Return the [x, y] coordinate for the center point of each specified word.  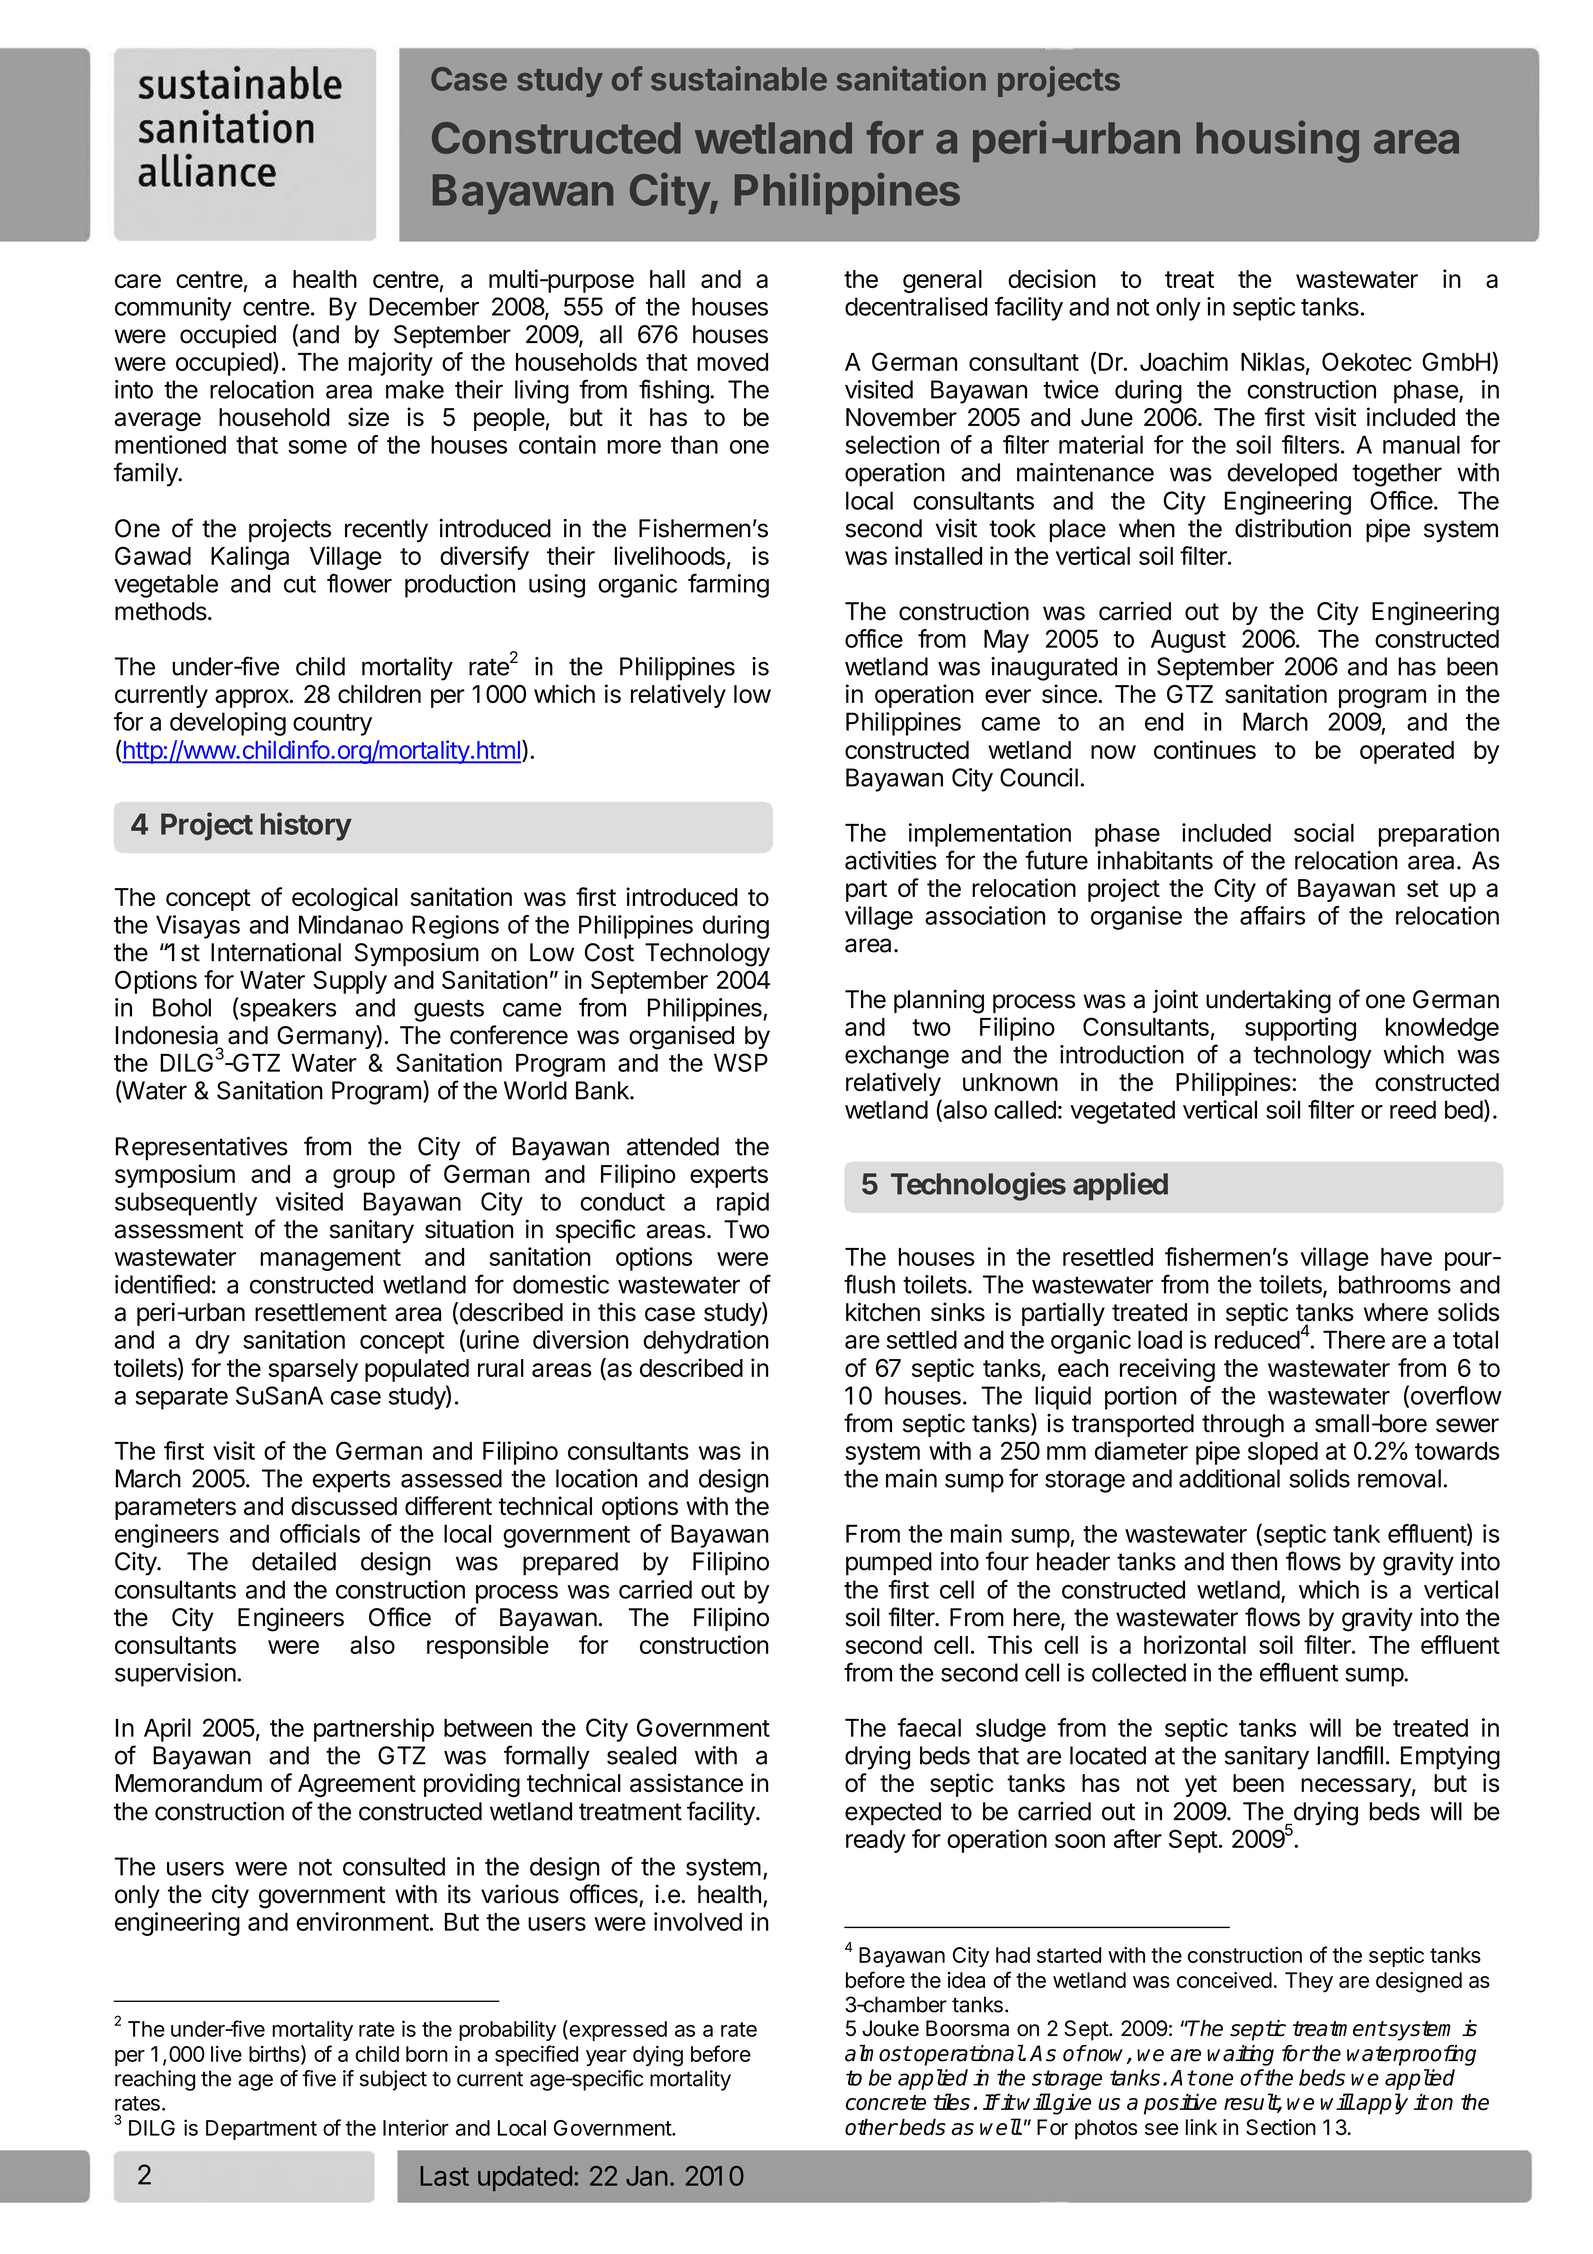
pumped [889, 1564]
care [138, 281]
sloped [1283, 1453]
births [274, 2054]
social [1324, 832]
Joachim [1184, 361]
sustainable [739, 78]
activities [891, 860]
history [306, 826]
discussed [344, 1506]
